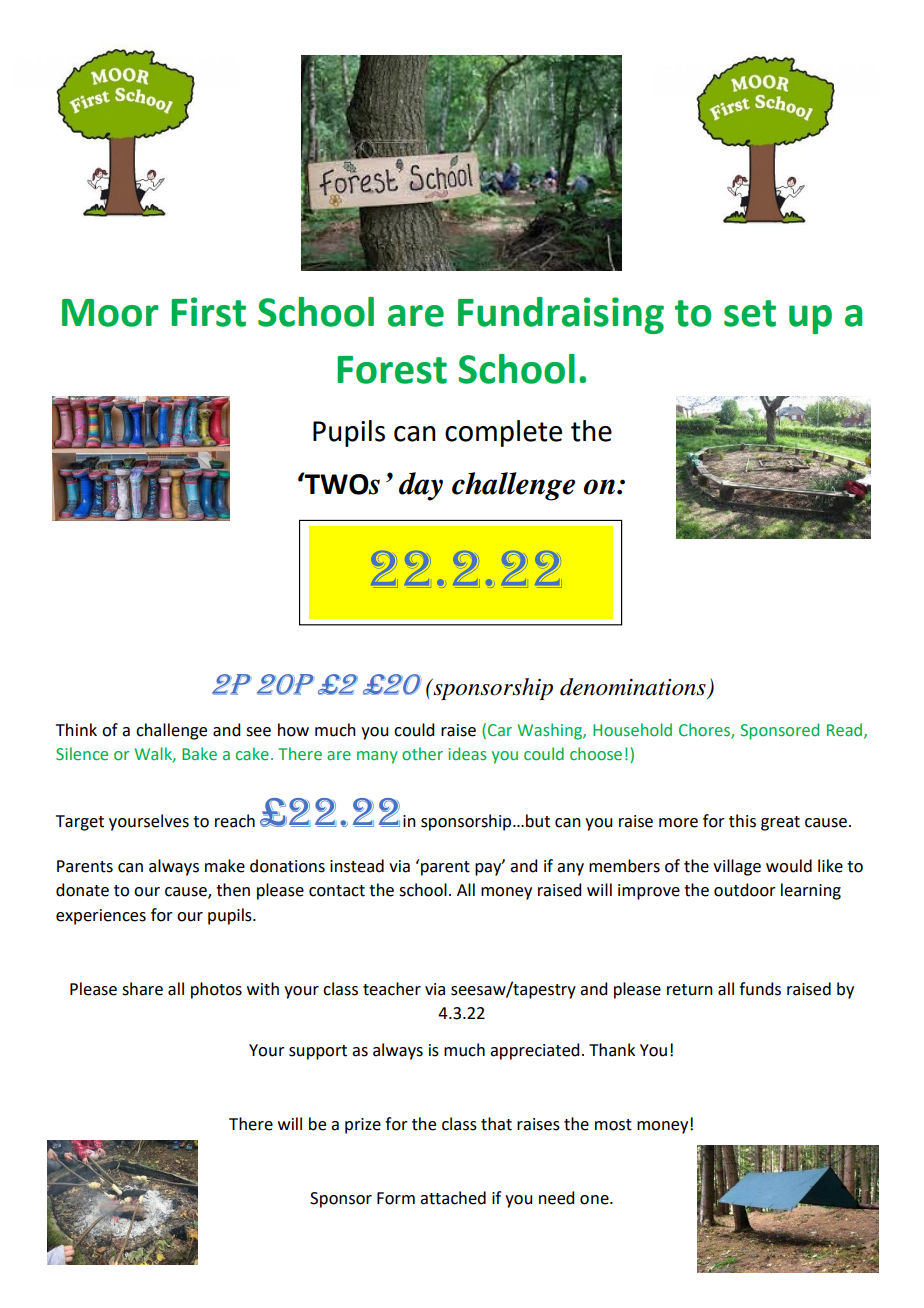 The image size is (924, 1308). Describe the element at coordinates (208, 312) in the document. I see `First` at that location.
